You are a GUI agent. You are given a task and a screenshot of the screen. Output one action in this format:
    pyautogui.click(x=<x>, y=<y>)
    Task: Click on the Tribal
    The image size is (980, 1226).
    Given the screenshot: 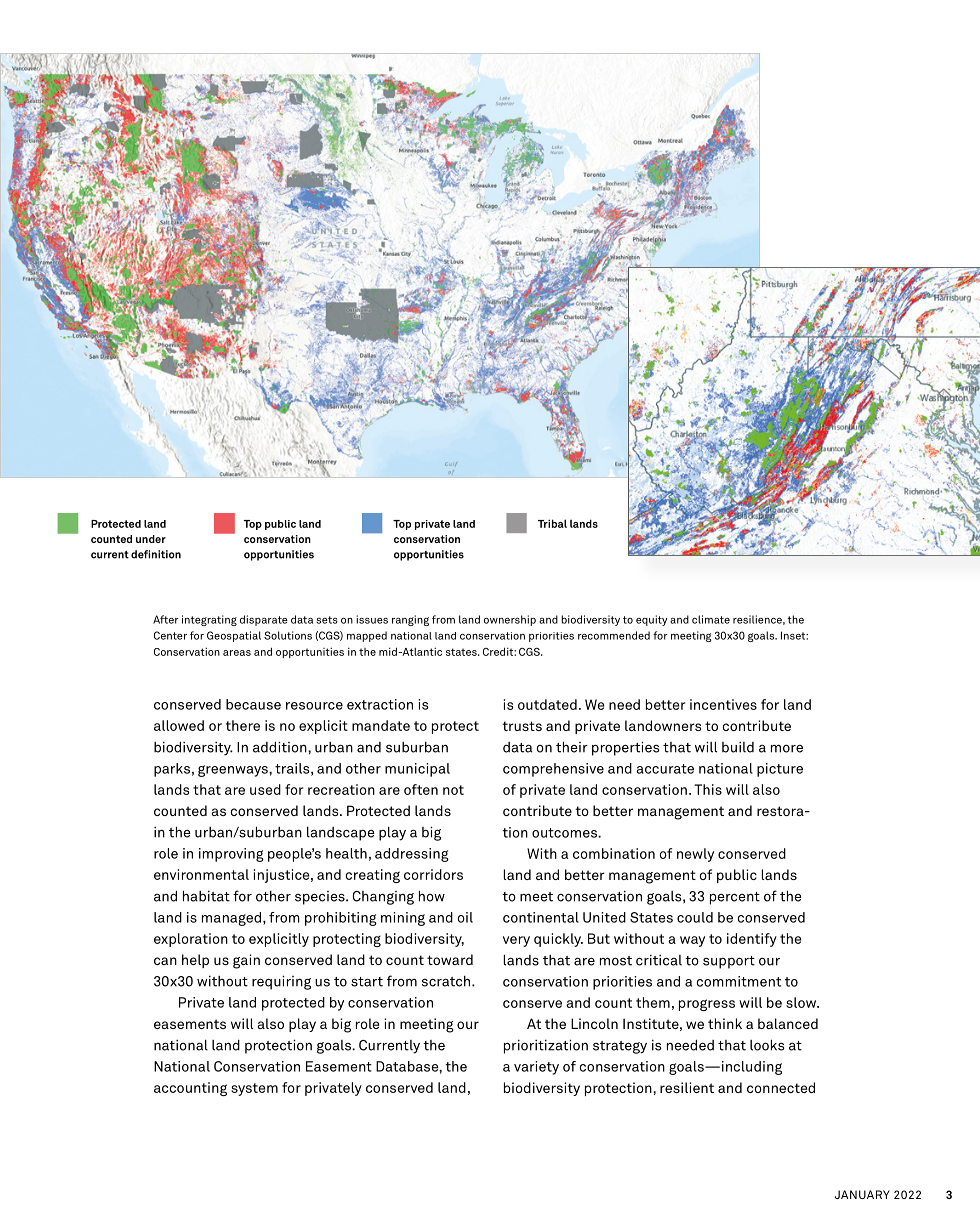 What is the action you would take?
    pyautogui.click(x=552, y=523)
